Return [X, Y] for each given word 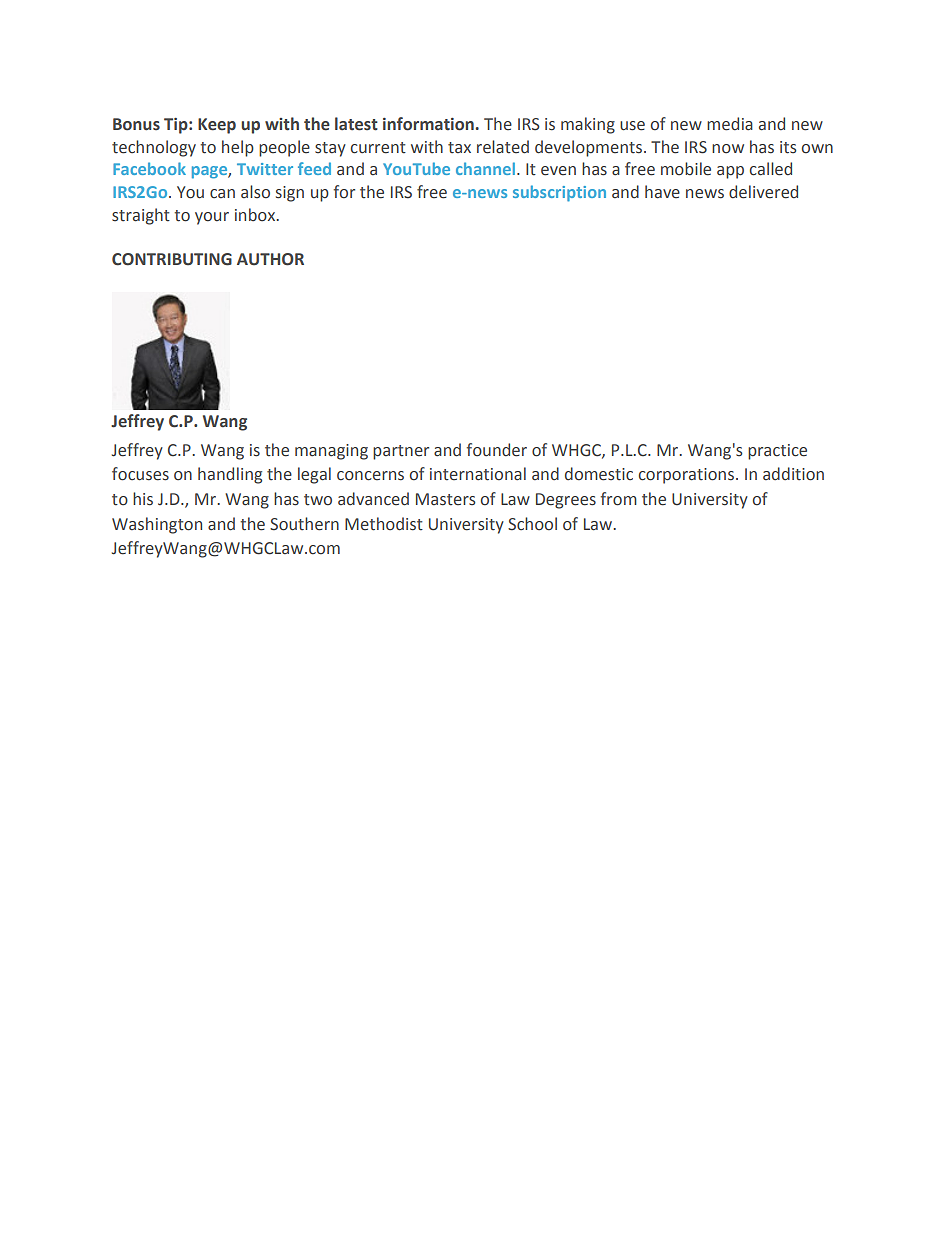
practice [777, 452]
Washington [157, 525]
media [730, 124]
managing [331, 452]
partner [401, 452]
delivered [763, 192]
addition [793, 474]
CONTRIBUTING [172, 259]
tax [459, 148]
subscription [559, 193]
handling [230, 475]
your [212, 218]
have [662, 192]
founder [497, 450]
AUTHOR [270, 259]
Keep [217, 126]
